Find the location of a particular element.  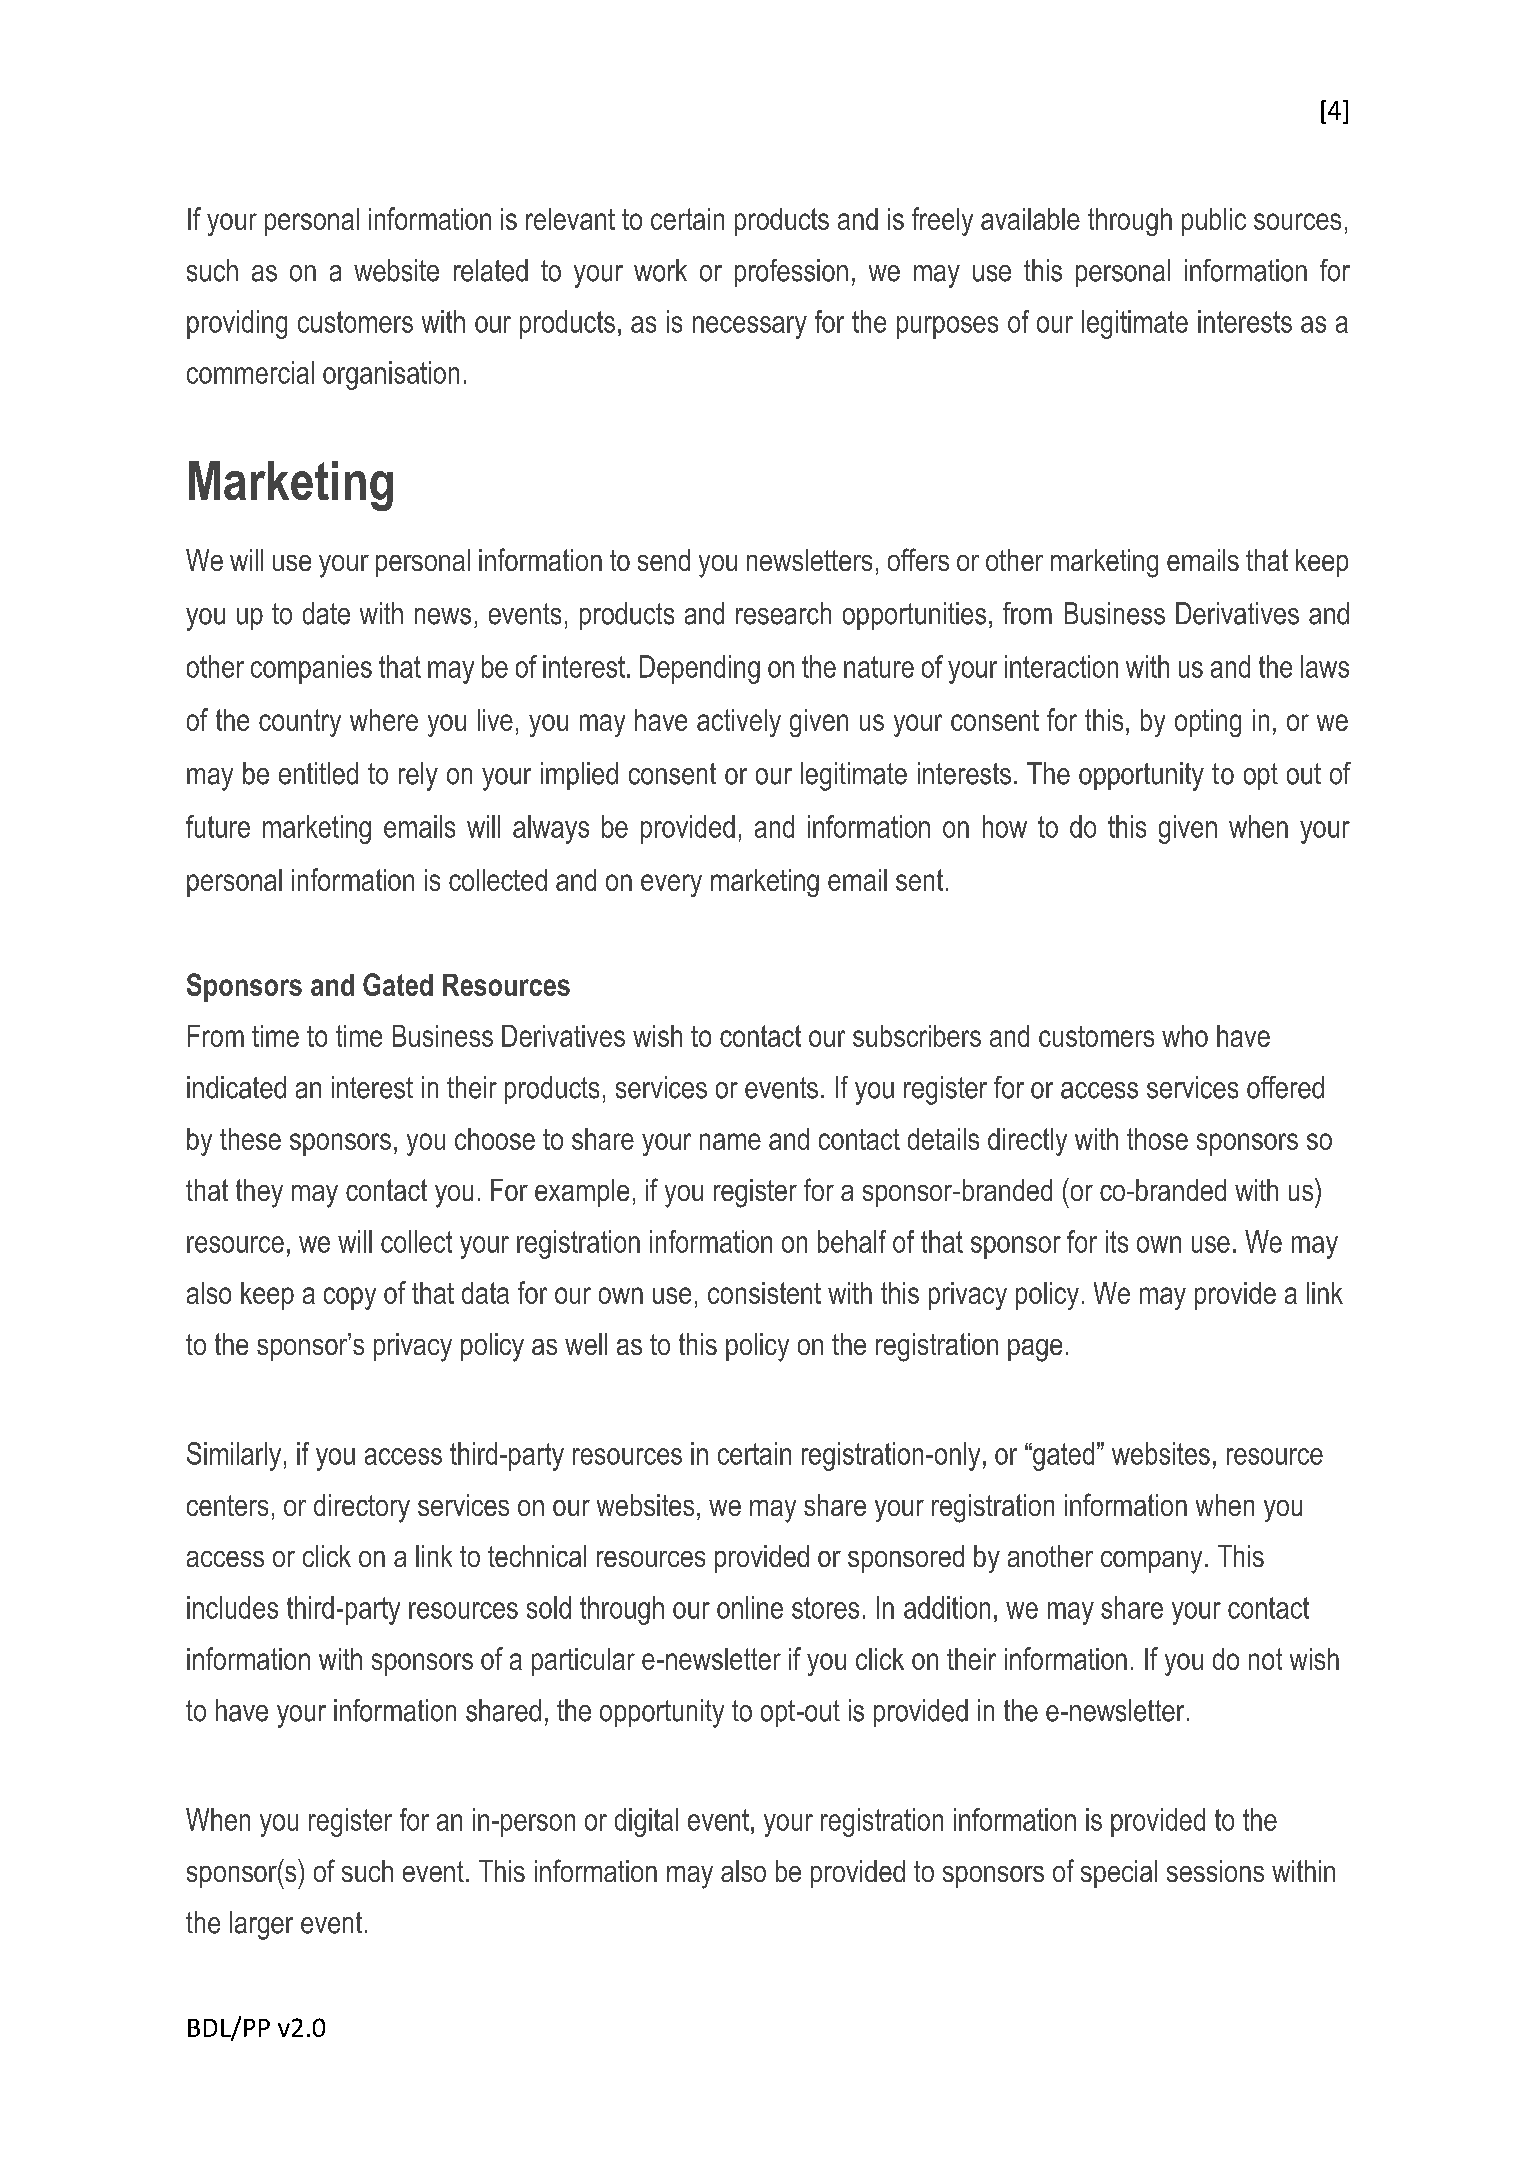

digital is located at coordinates (646, 1822).
